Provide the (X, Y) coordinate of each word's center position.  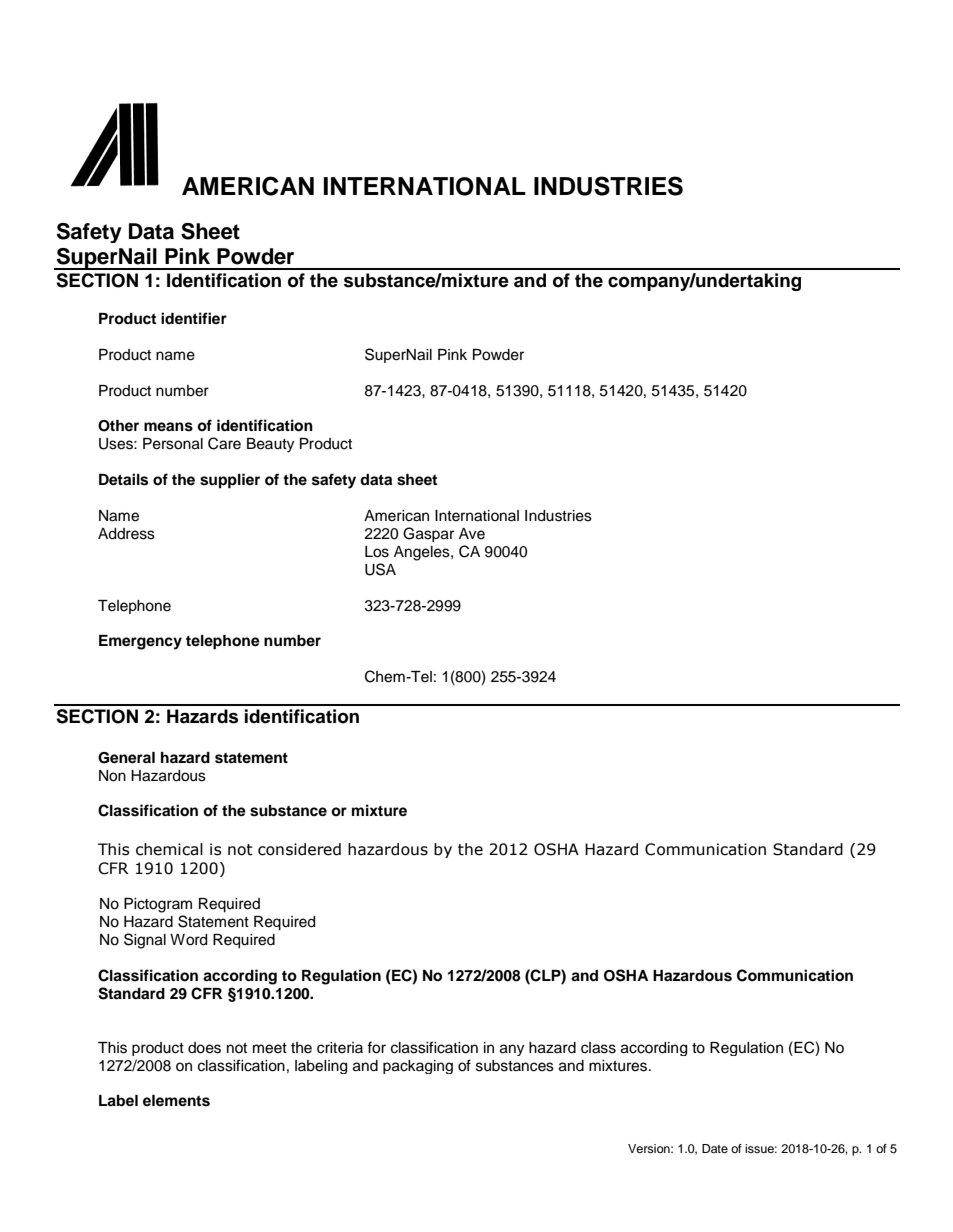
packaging (418, 1067)
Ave (472, 534)
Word (188, 940)
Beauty (270, 445)
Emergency (140, 642)
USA (380, 569)
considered (299, 849)
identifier (194, 318)
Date (715, 1148)
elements (176, 1101)
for (376, 1047)
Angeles (423, 553)
